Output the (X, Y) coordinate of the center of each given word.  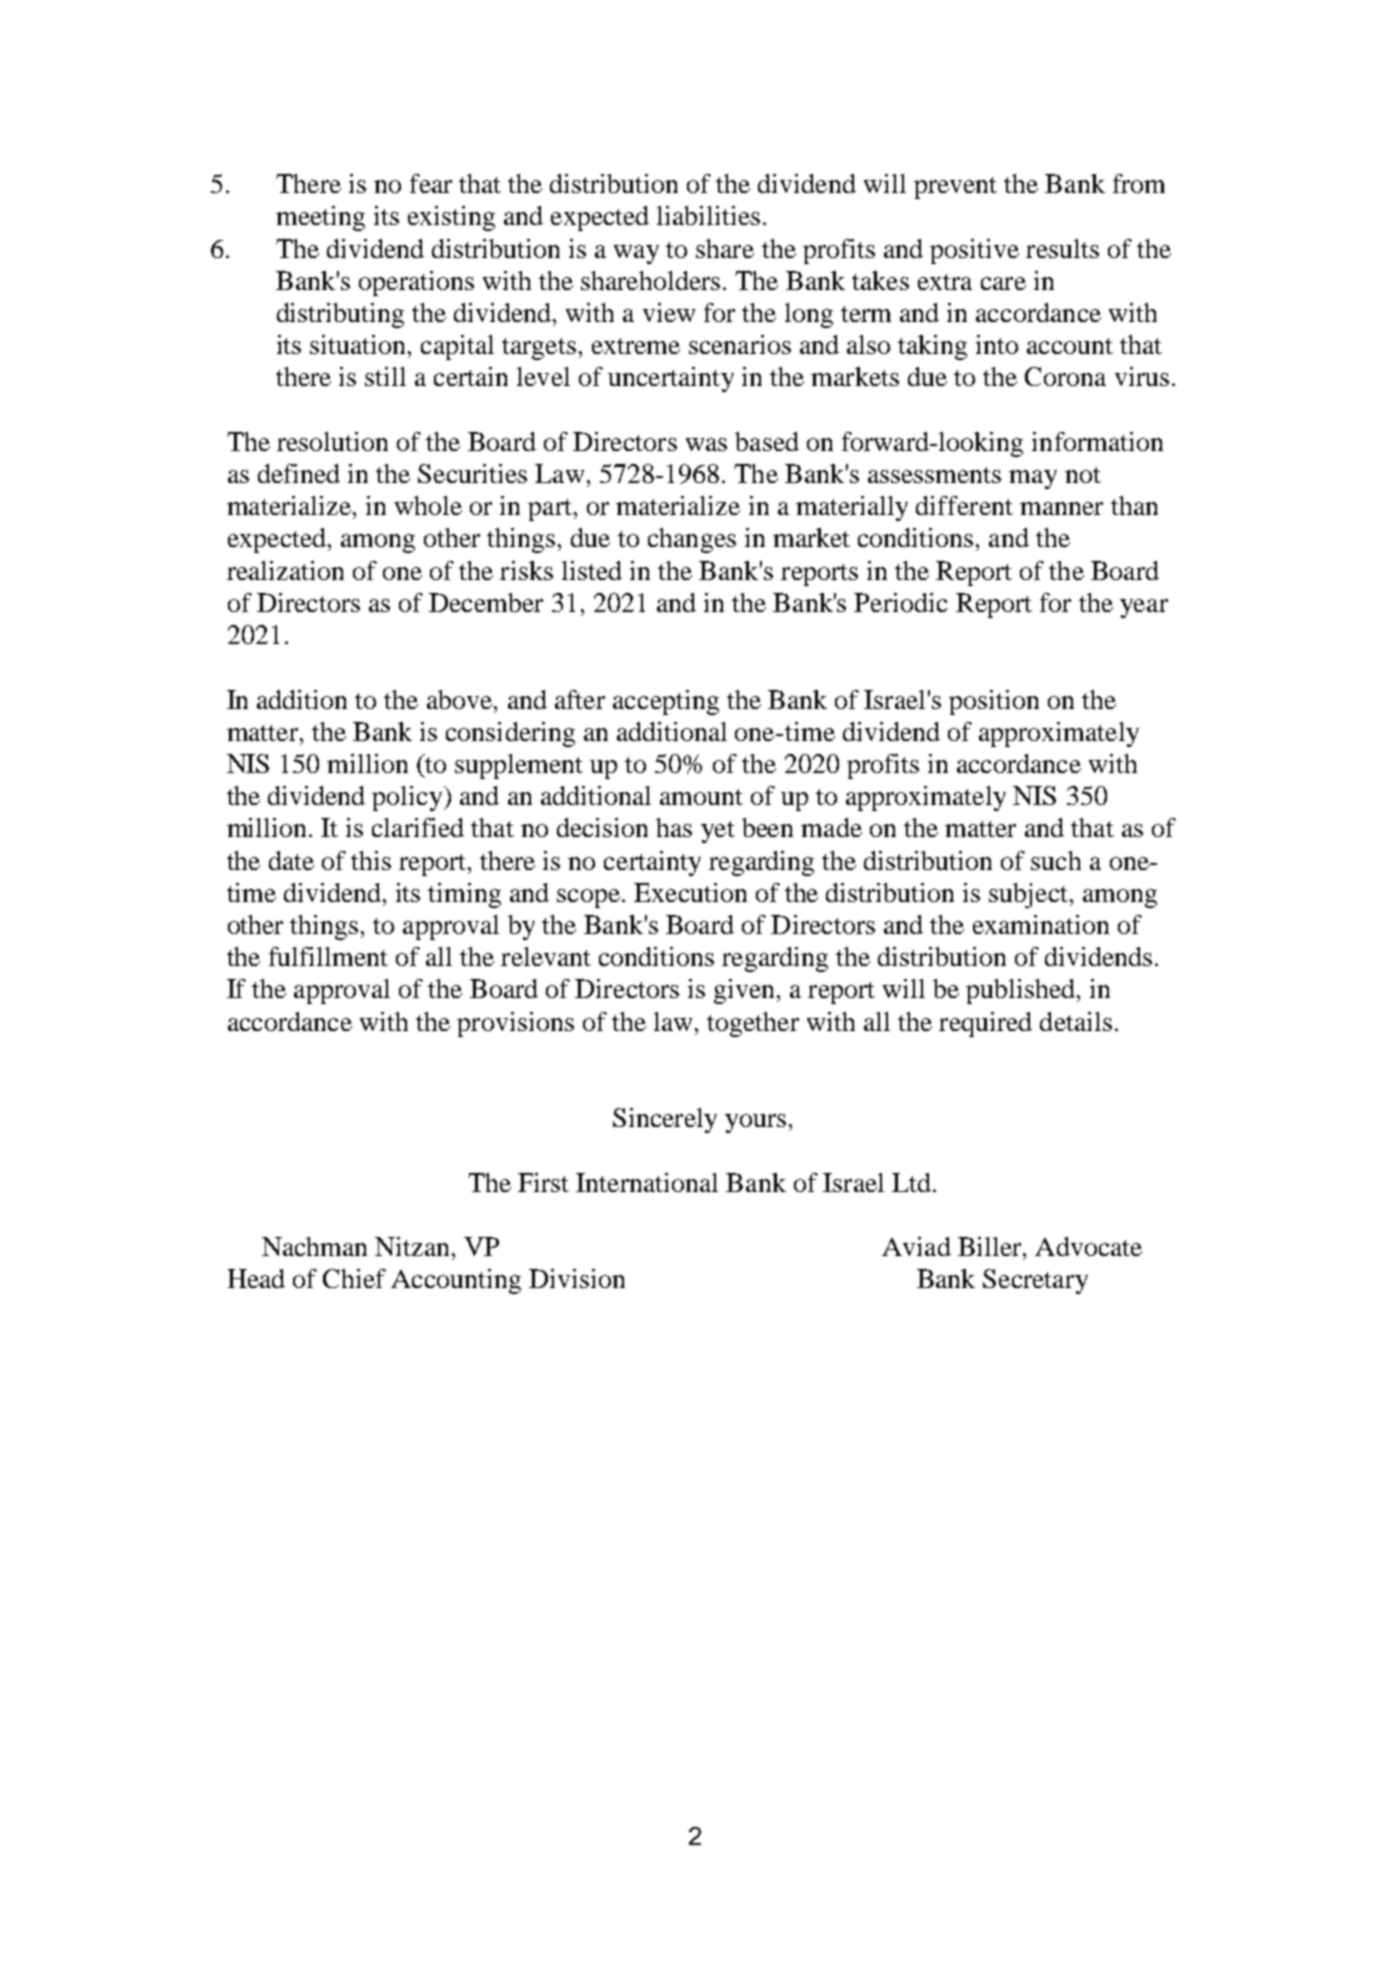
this (371, 860)
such (1056, 860)
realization (285, 570)
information (1097, 441)
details (1076, 1021)
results (1062, 248)
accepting (666, 702)
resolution (332, 441)
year (1144, 608)
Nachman (314, 1246)
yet (718, 832)
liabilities (708, 215)
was (706, 444)
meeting (320, 218)
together (753, 1024)
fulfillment (328, 956)
